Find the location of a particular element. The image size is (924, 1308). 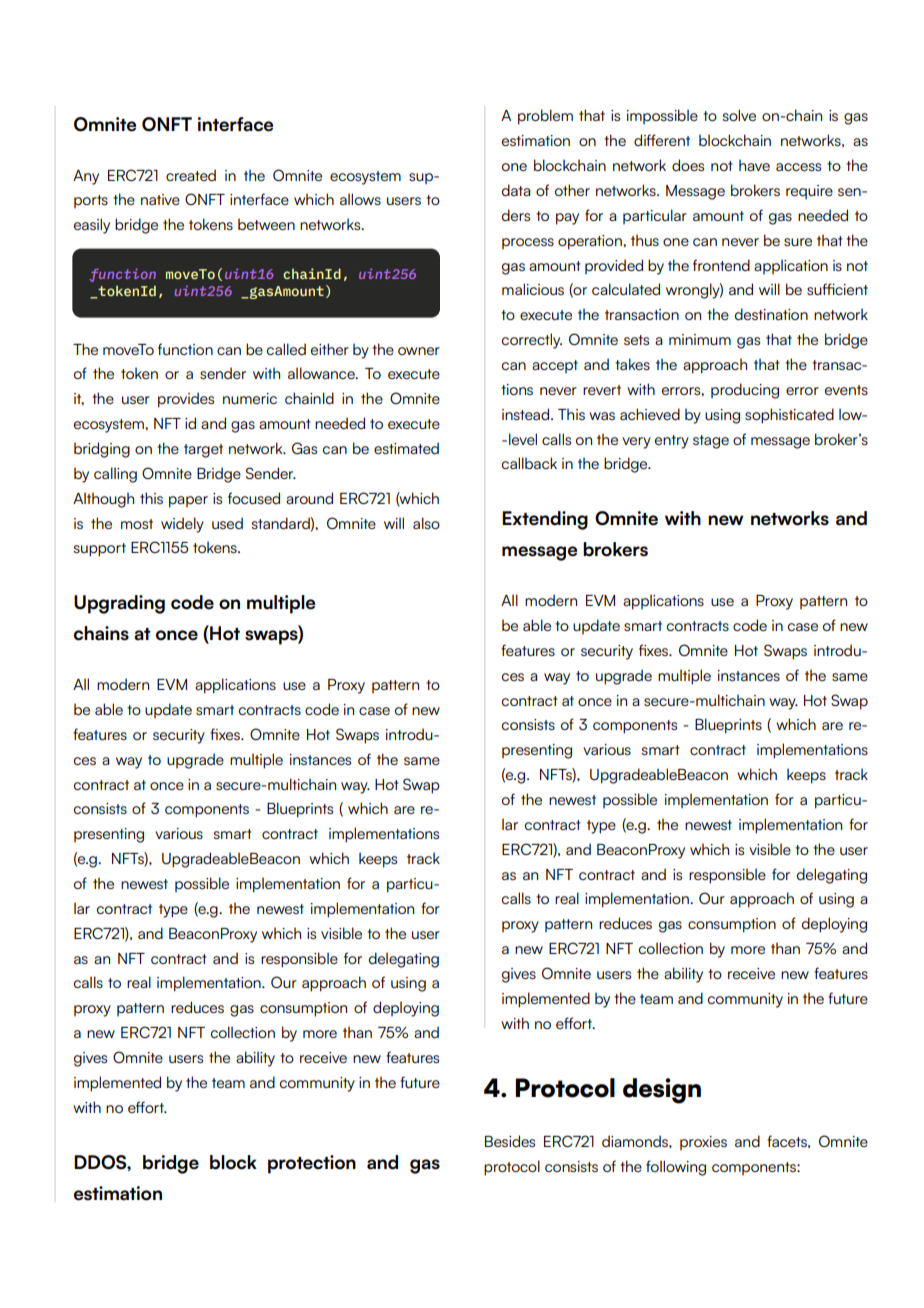

entry is located at coordinates (672, 442).
